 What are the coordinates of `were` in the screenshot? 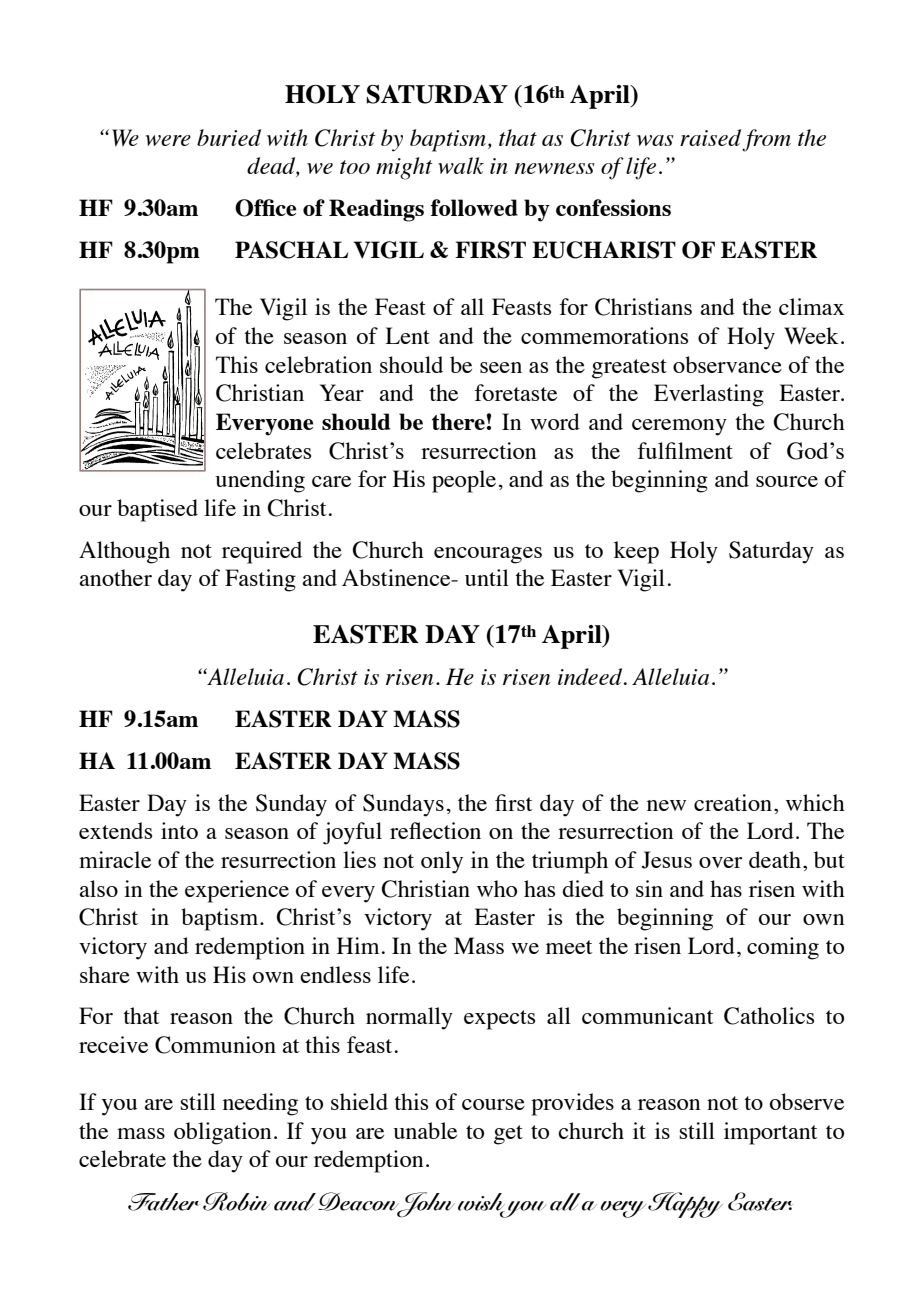 It's located at (168, 140).
